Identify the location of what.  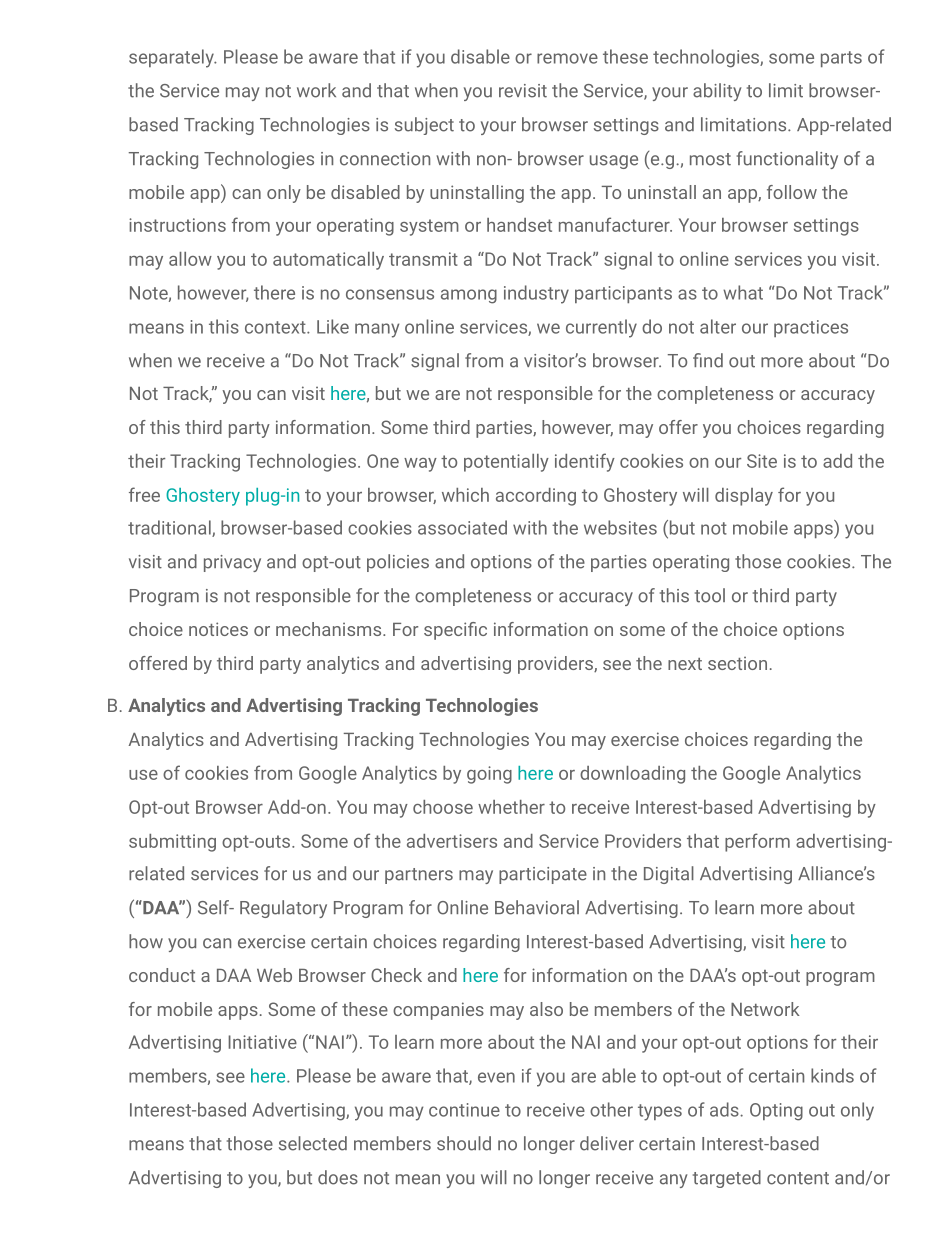
(743, 292).
